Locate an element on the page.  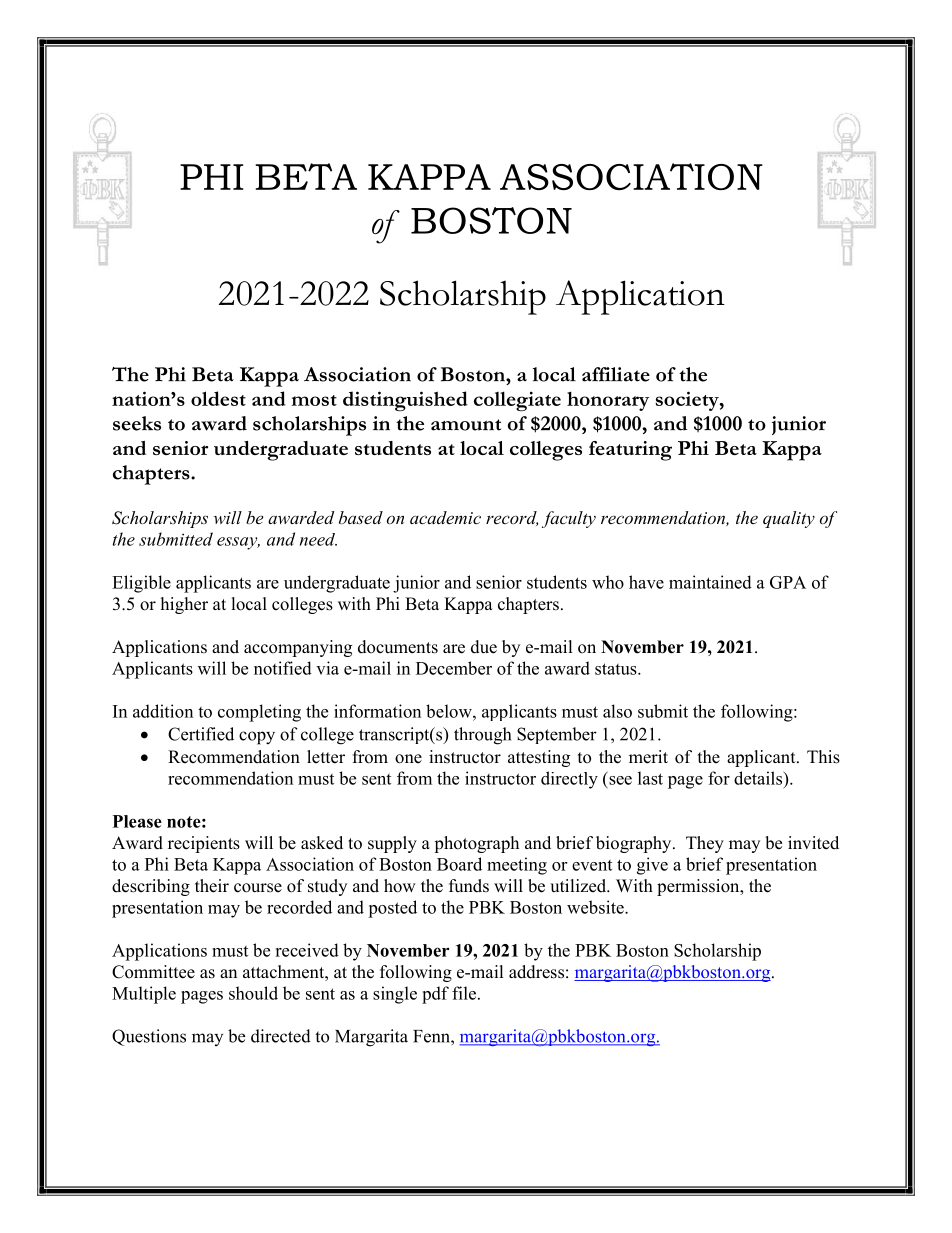
also is located at coordinates (617, 711).
